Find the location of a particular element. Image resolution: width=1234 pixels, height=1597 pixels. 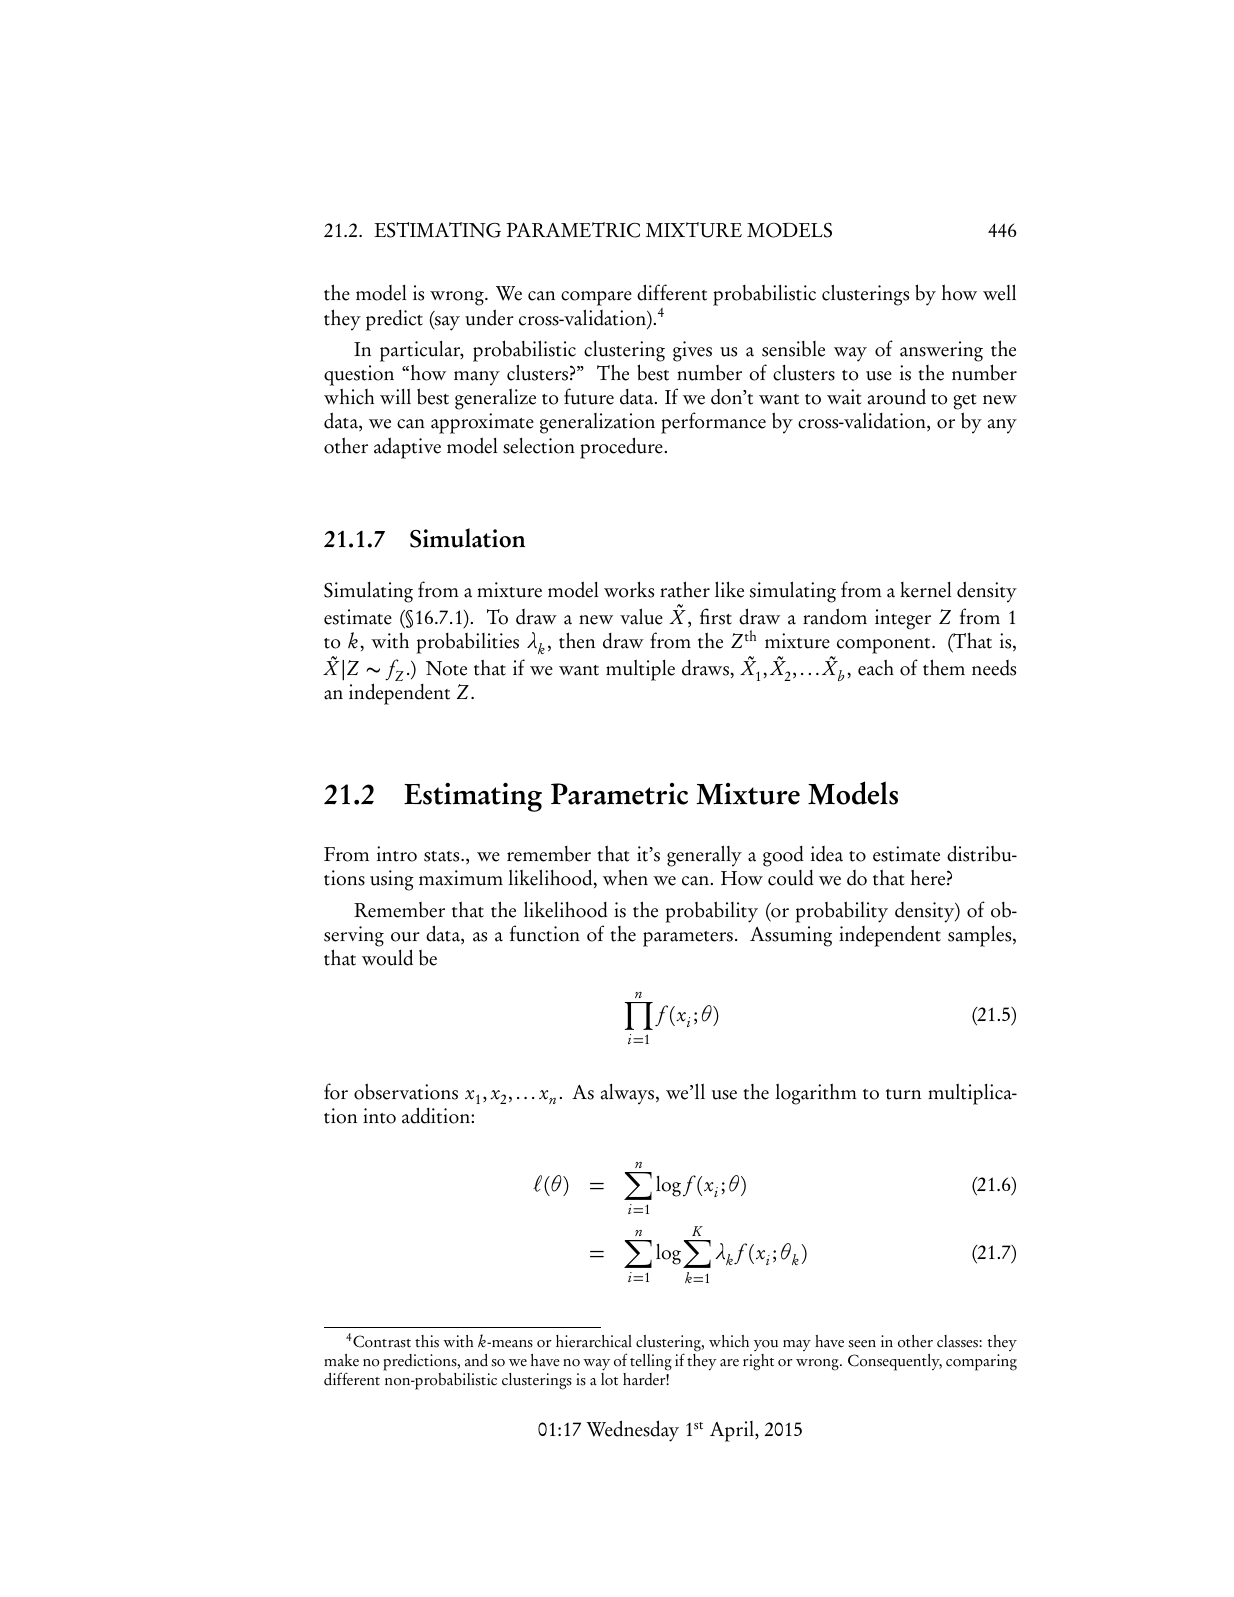

answering is located at coordinates (941, 351).
